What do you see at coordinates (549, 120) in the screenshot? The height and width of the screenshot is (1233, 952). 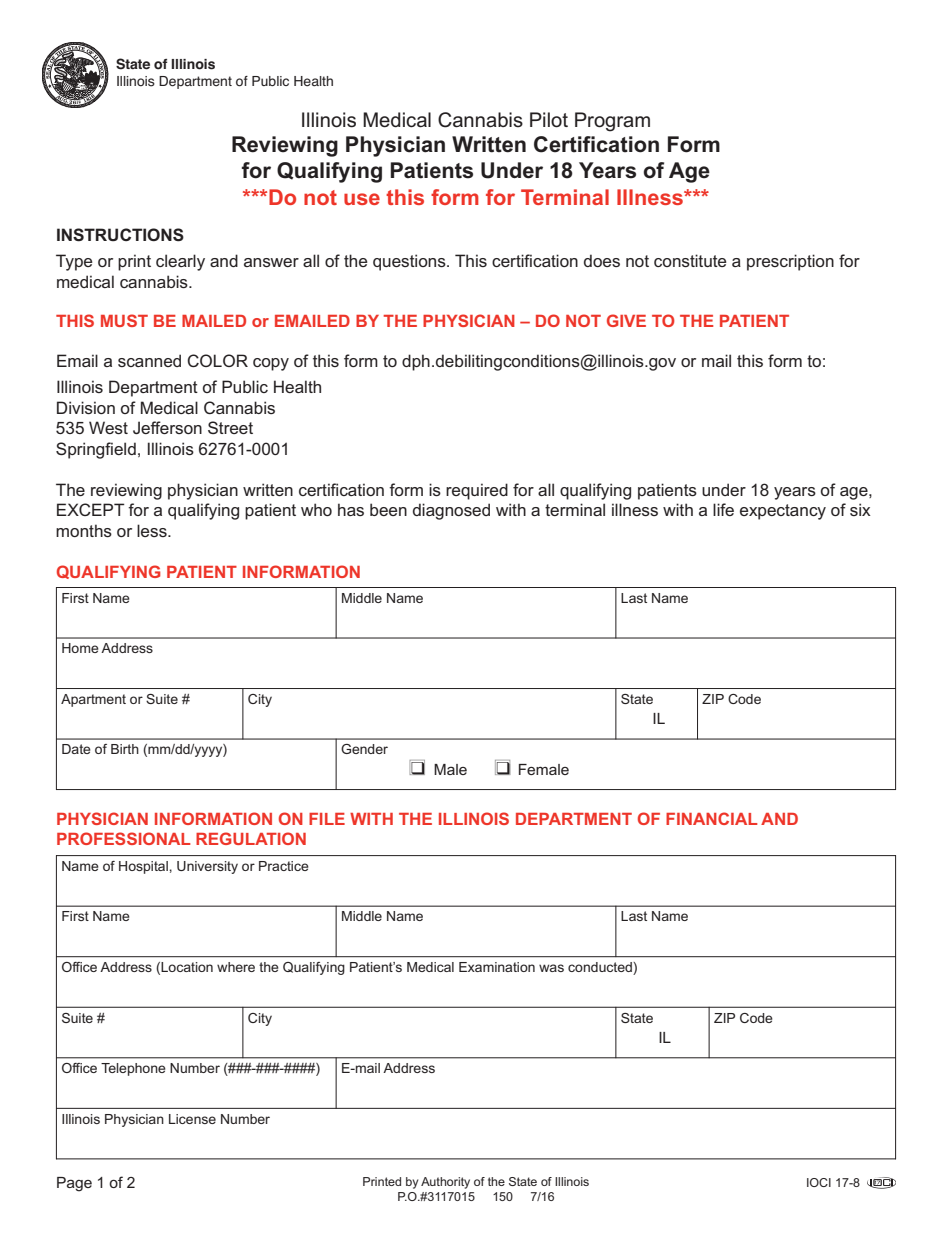 I see `Pilot` at bounding box center [549, 120].
